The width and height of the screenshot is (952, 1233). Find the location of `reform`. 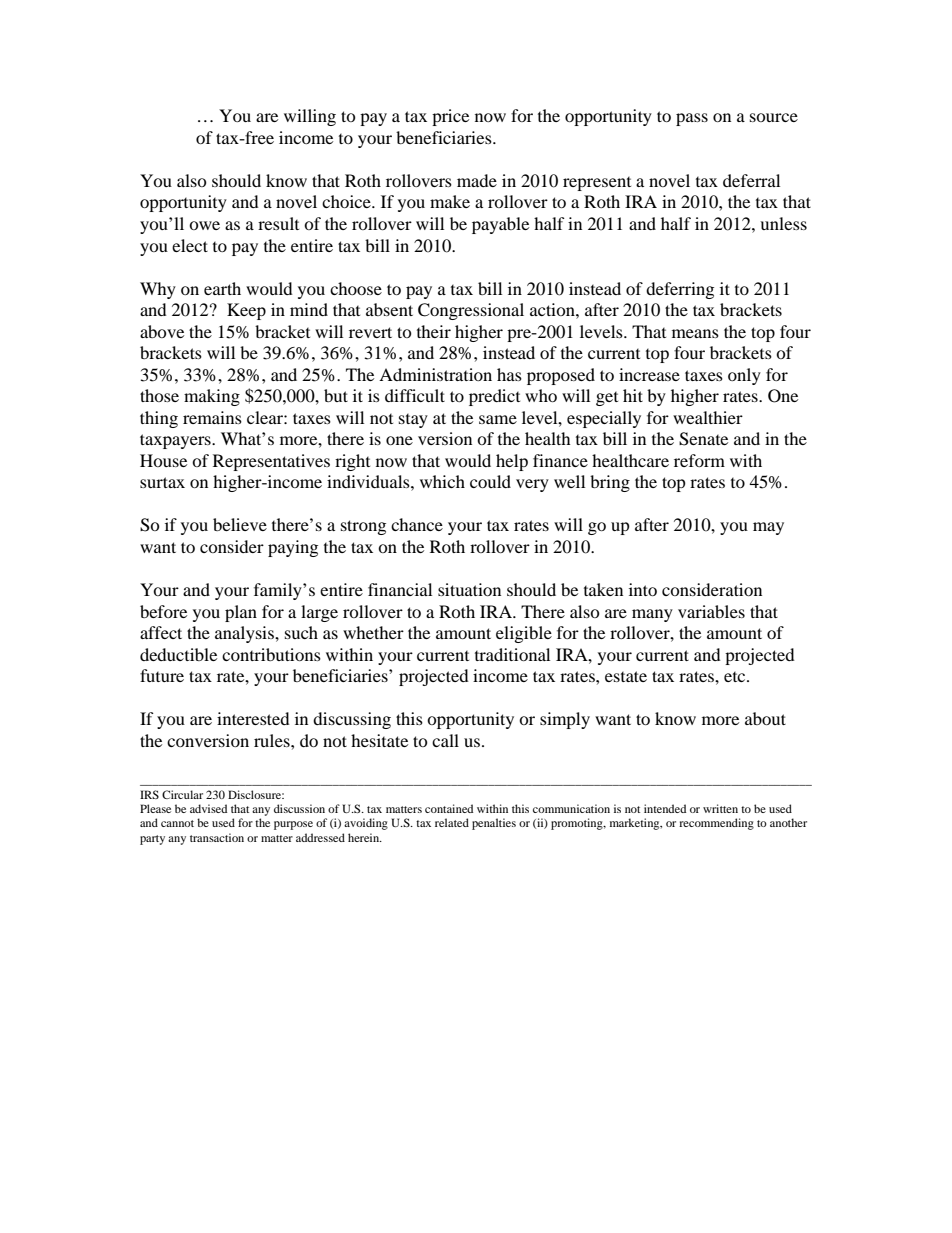

reform is located at coordinates (699, 460).
